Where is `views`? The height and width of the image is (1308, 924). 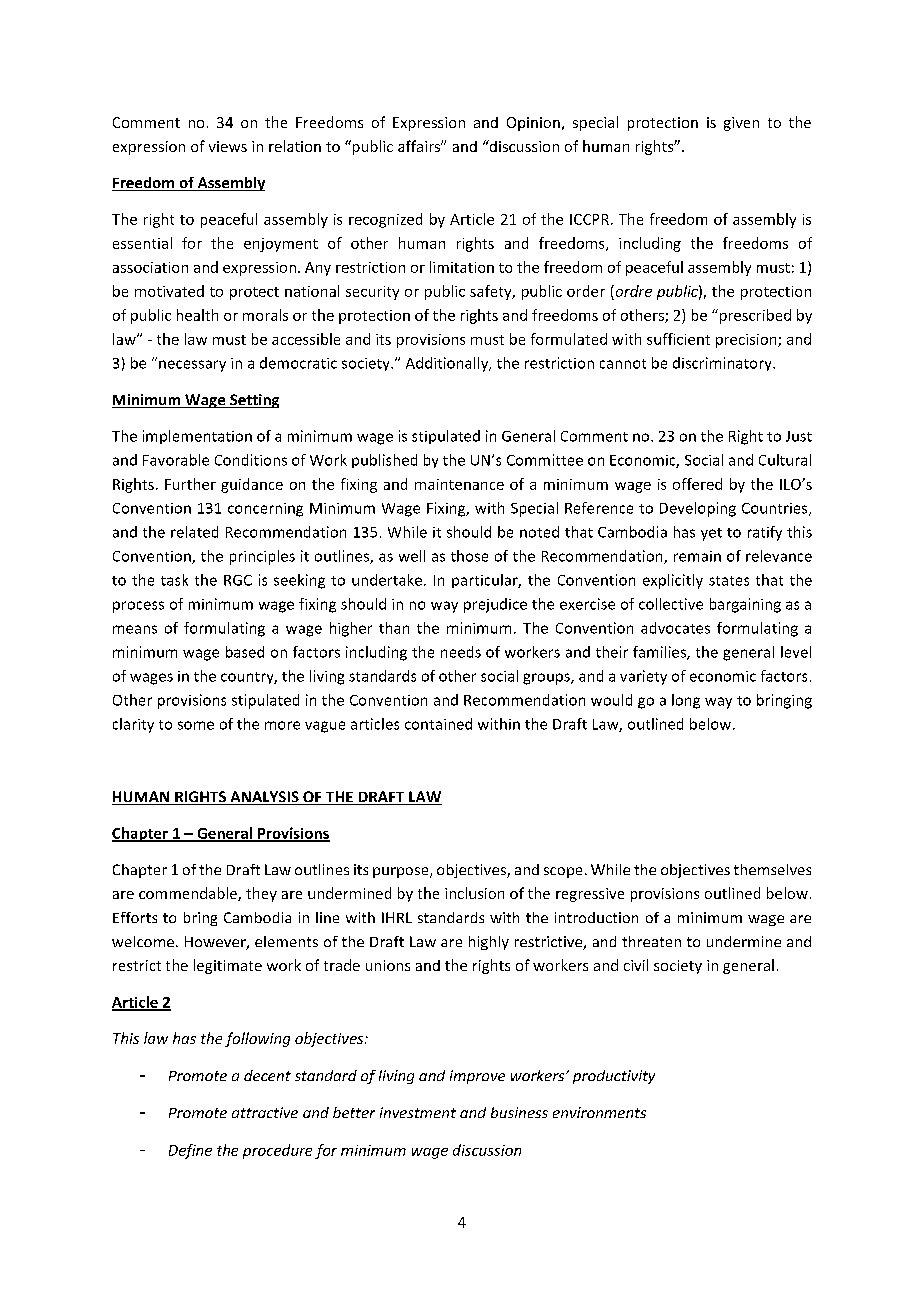
views is located at coordinates (228, 146).
